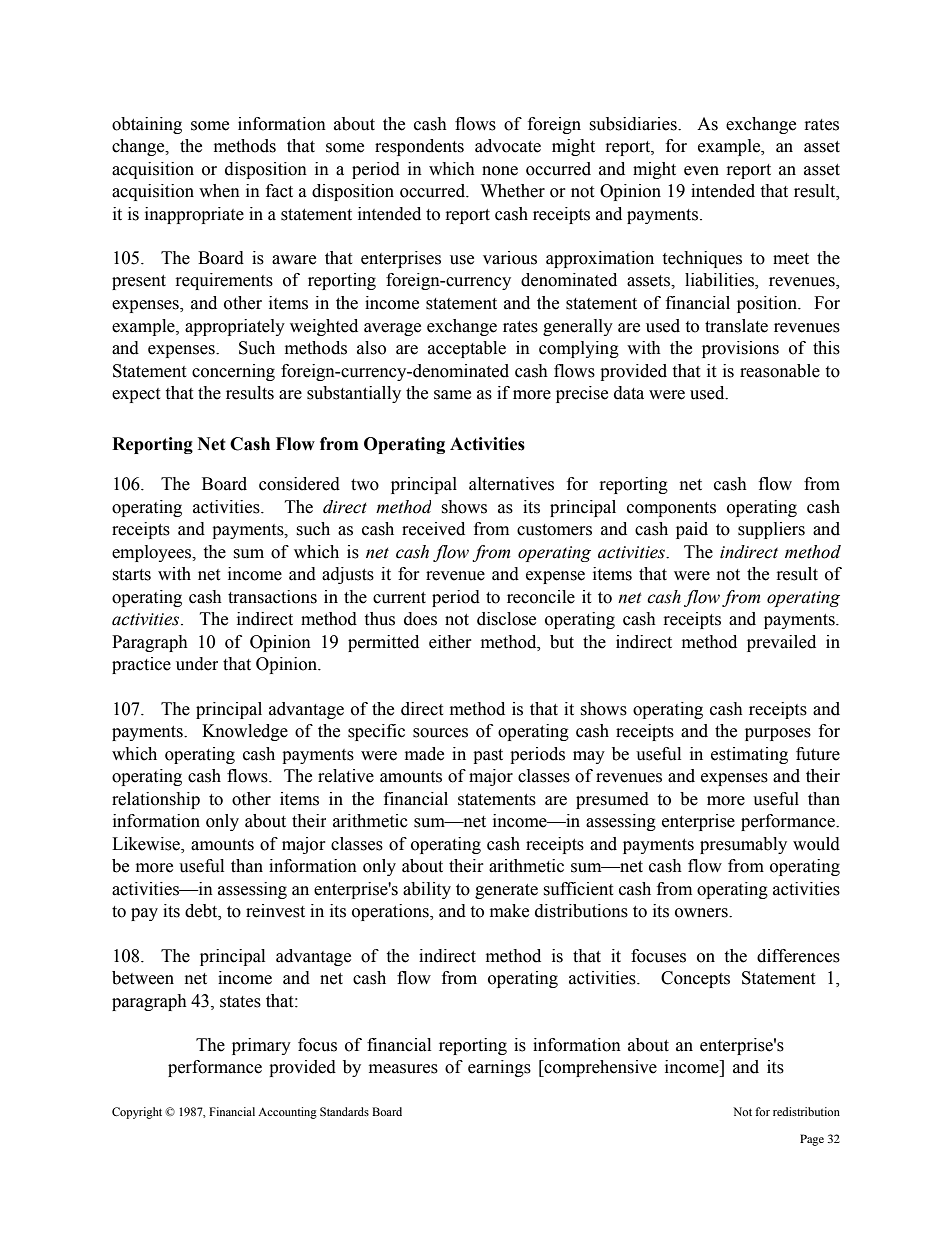 The width and height of the image is (952, 1233). I want to click on Knowledge, so click(245, 732).
